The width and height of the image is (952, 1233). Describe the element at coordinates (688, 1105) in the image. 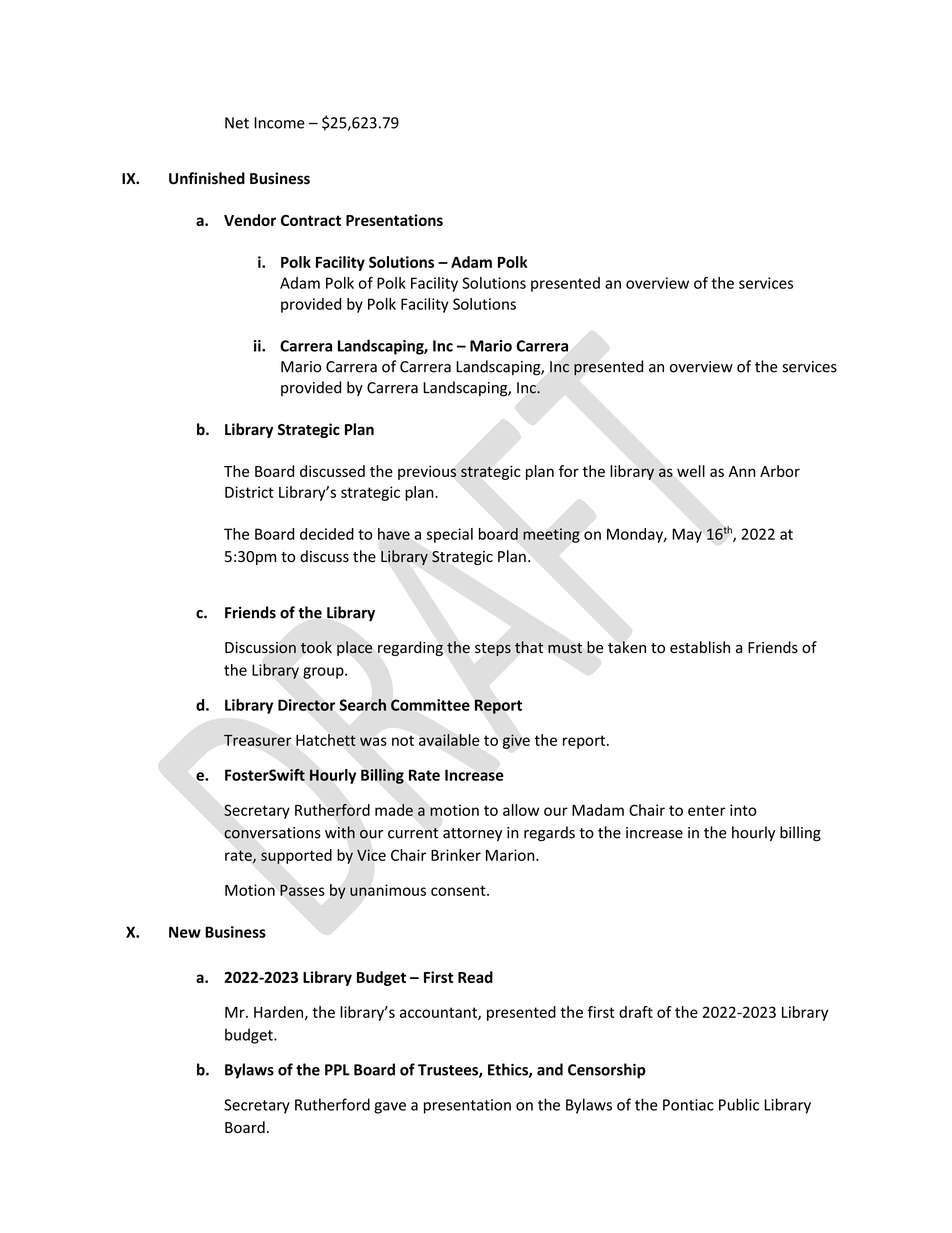

I see `Pontiac` at that location.
